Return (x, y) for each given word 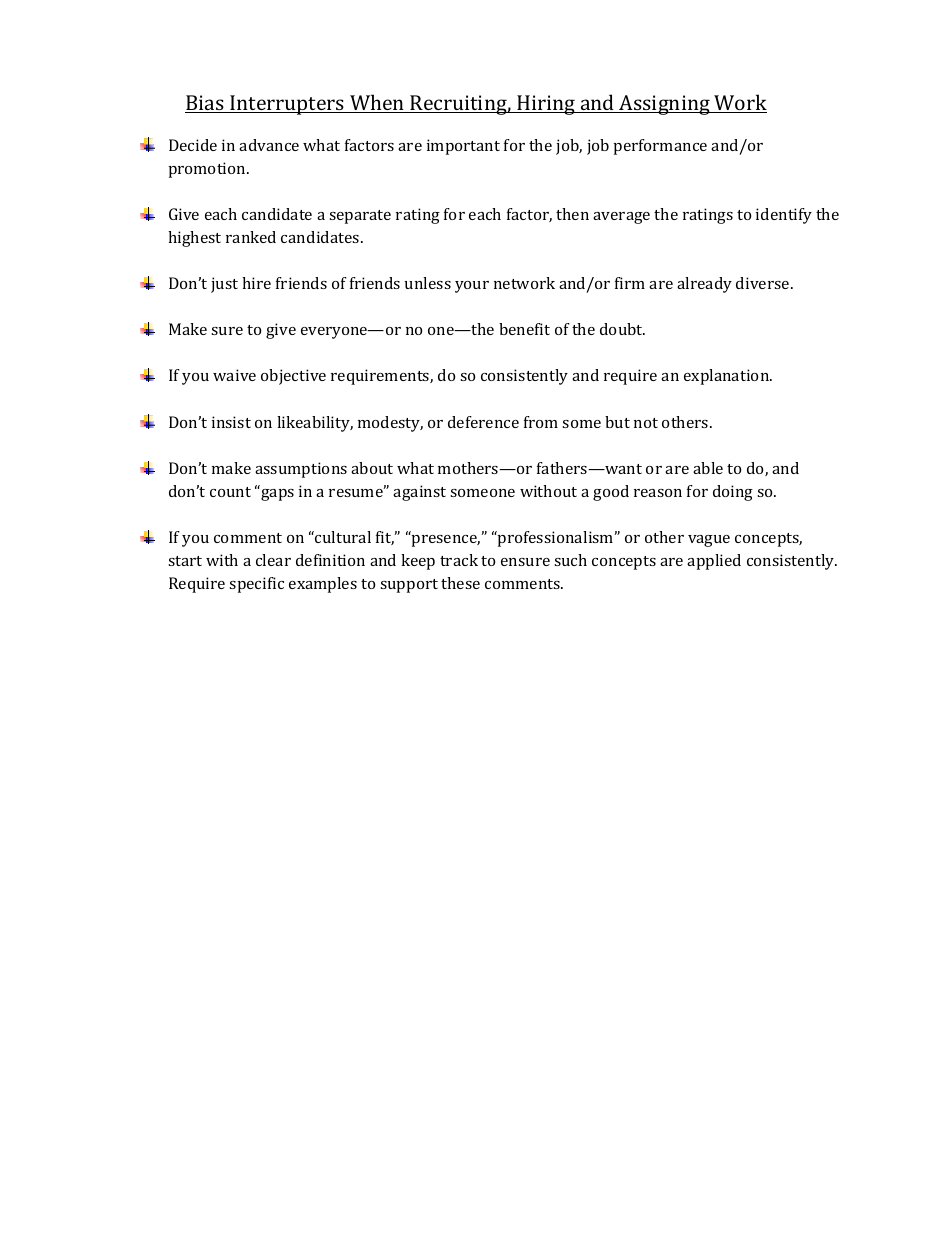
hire (256, 283)
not (646, 423)
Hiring (546, 105)
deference (483, 422)
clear (273, 560)
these (460, 583)
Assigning (664, 105)
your (472, 287)
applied (714, 562)
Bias (205, 104)
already (704, 285)
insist (231, 422)
